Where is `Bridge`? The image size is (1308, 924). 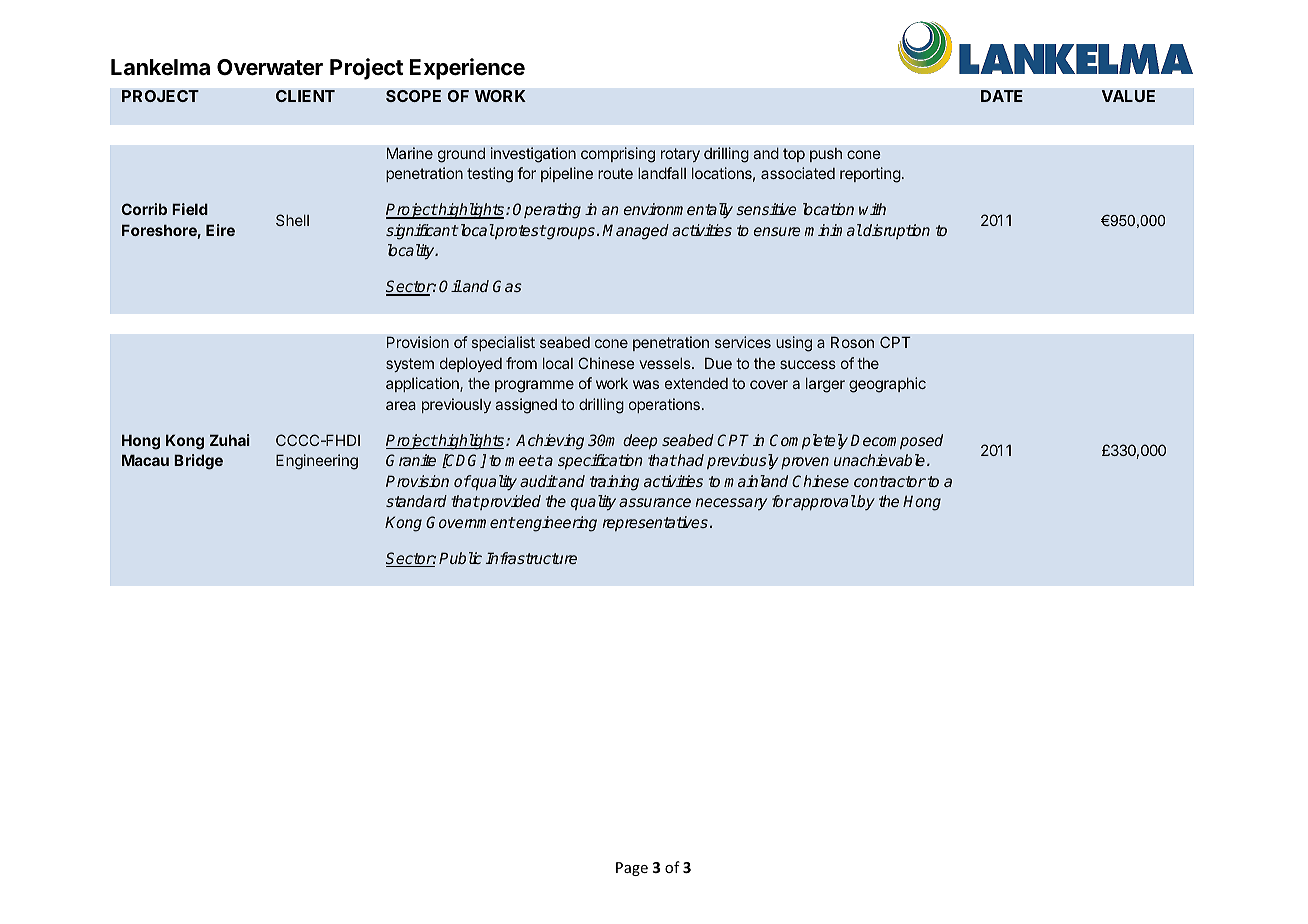
Bridge is located at coordinates (198, 462).
